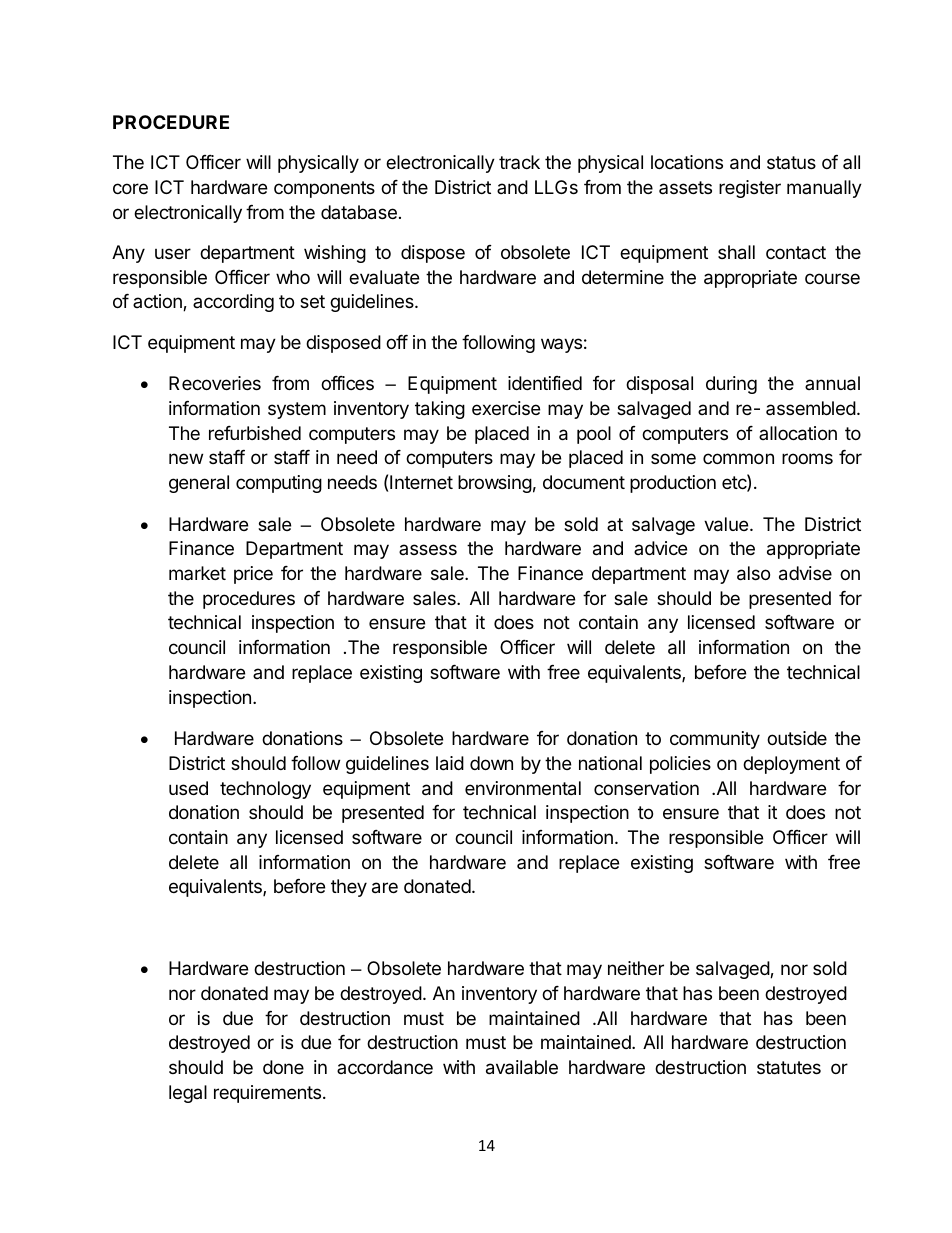 The height and width of the screenshot is (1233, 952). Describe the element at coordinates (750, 189) in the screenshot. I see `register` at that location.
